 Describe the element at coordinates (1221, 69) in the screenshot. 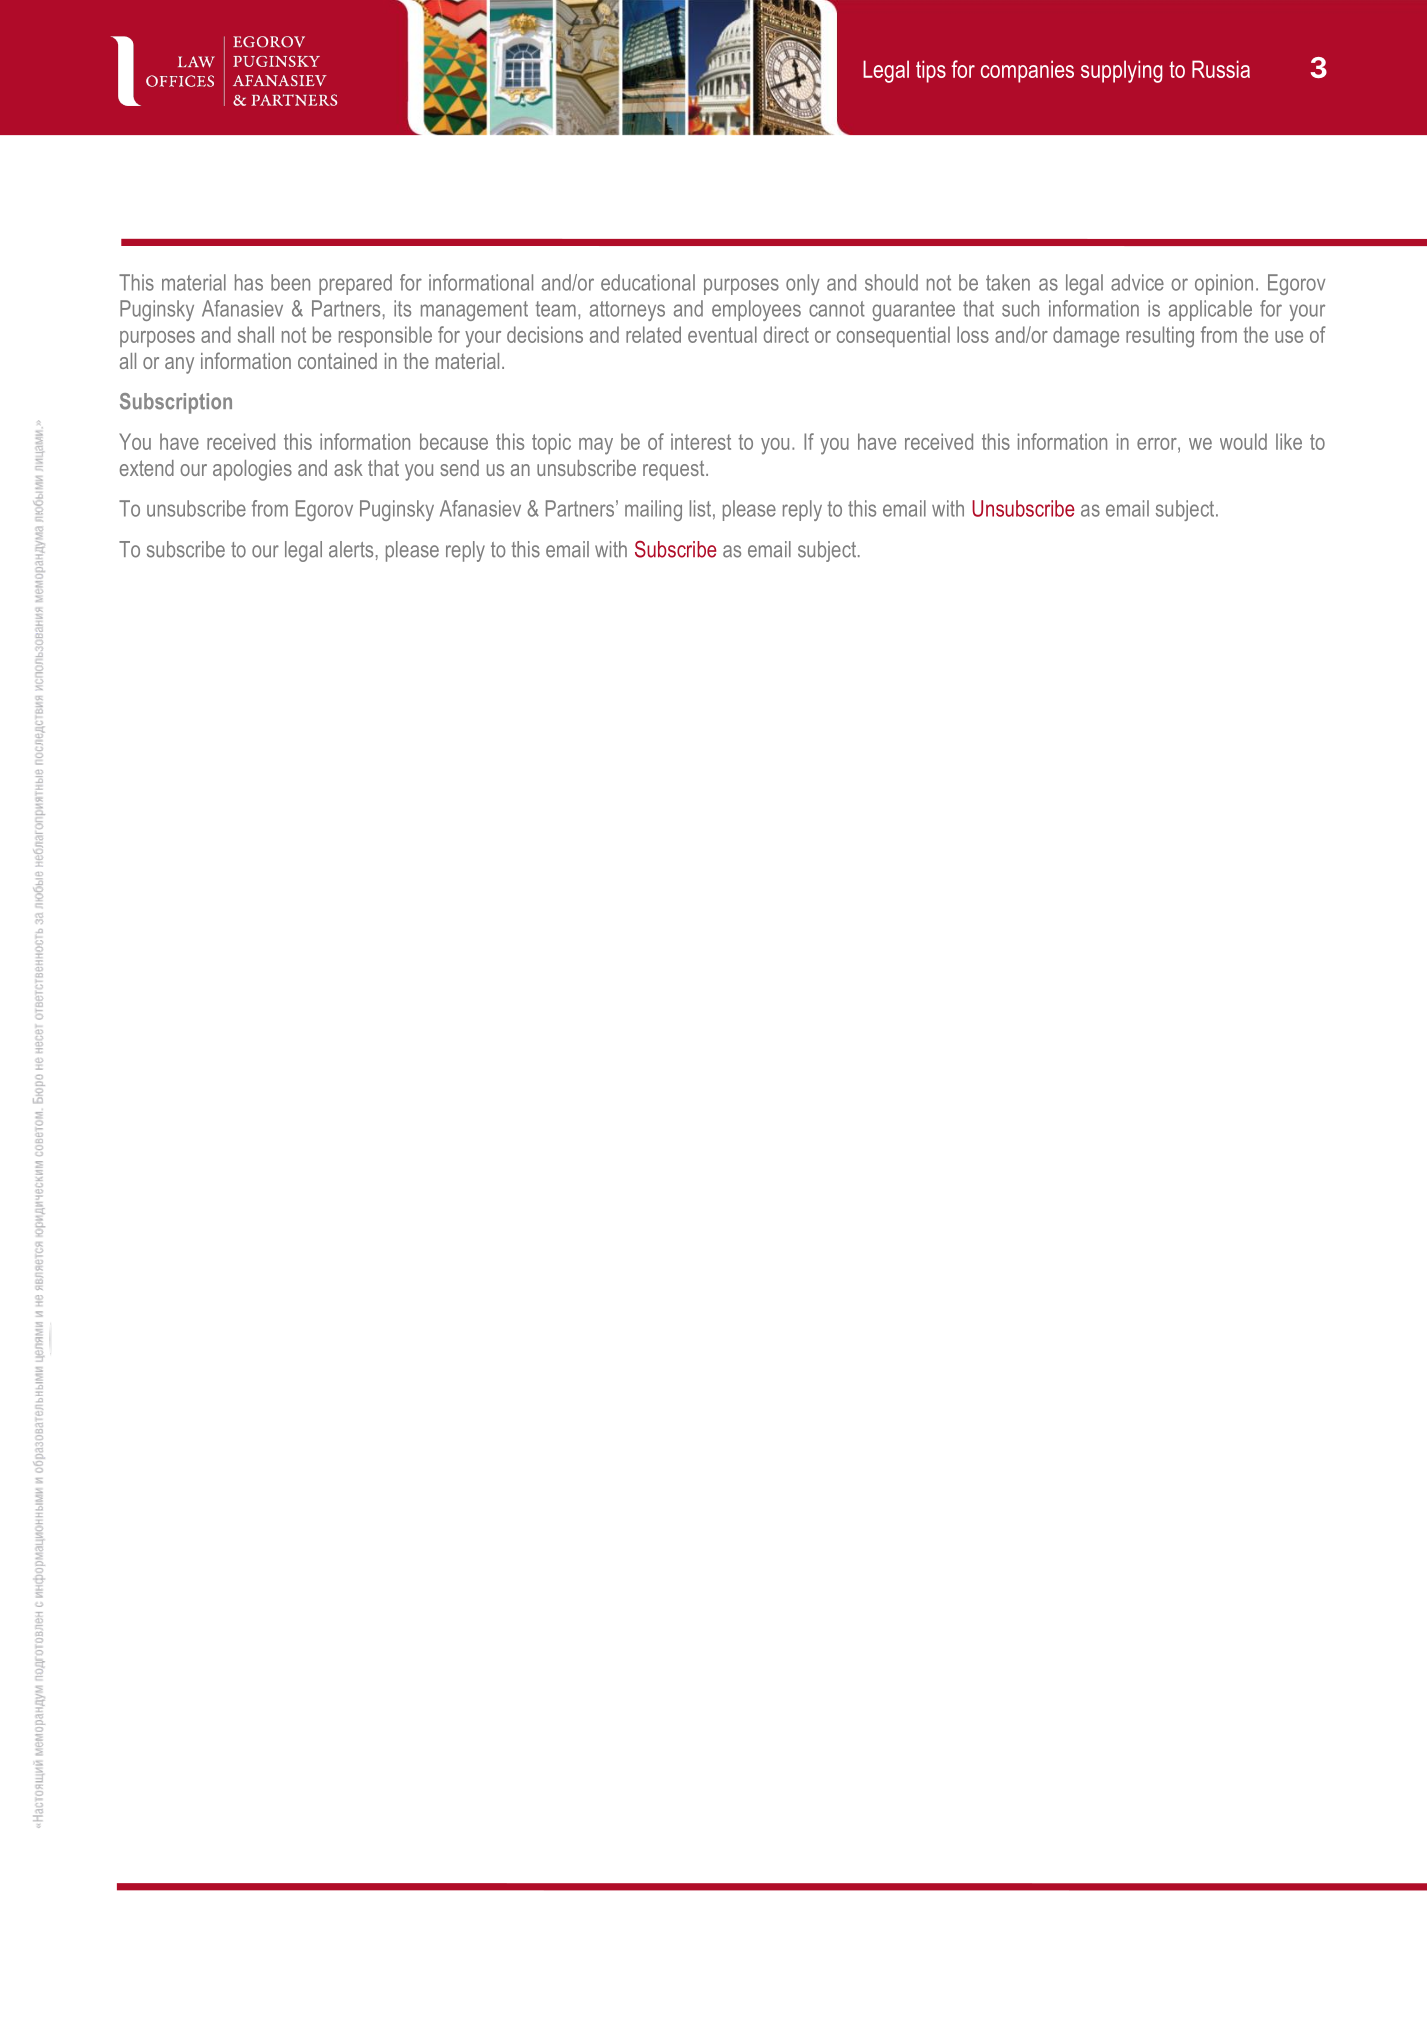

I see `Russia` at that location.
